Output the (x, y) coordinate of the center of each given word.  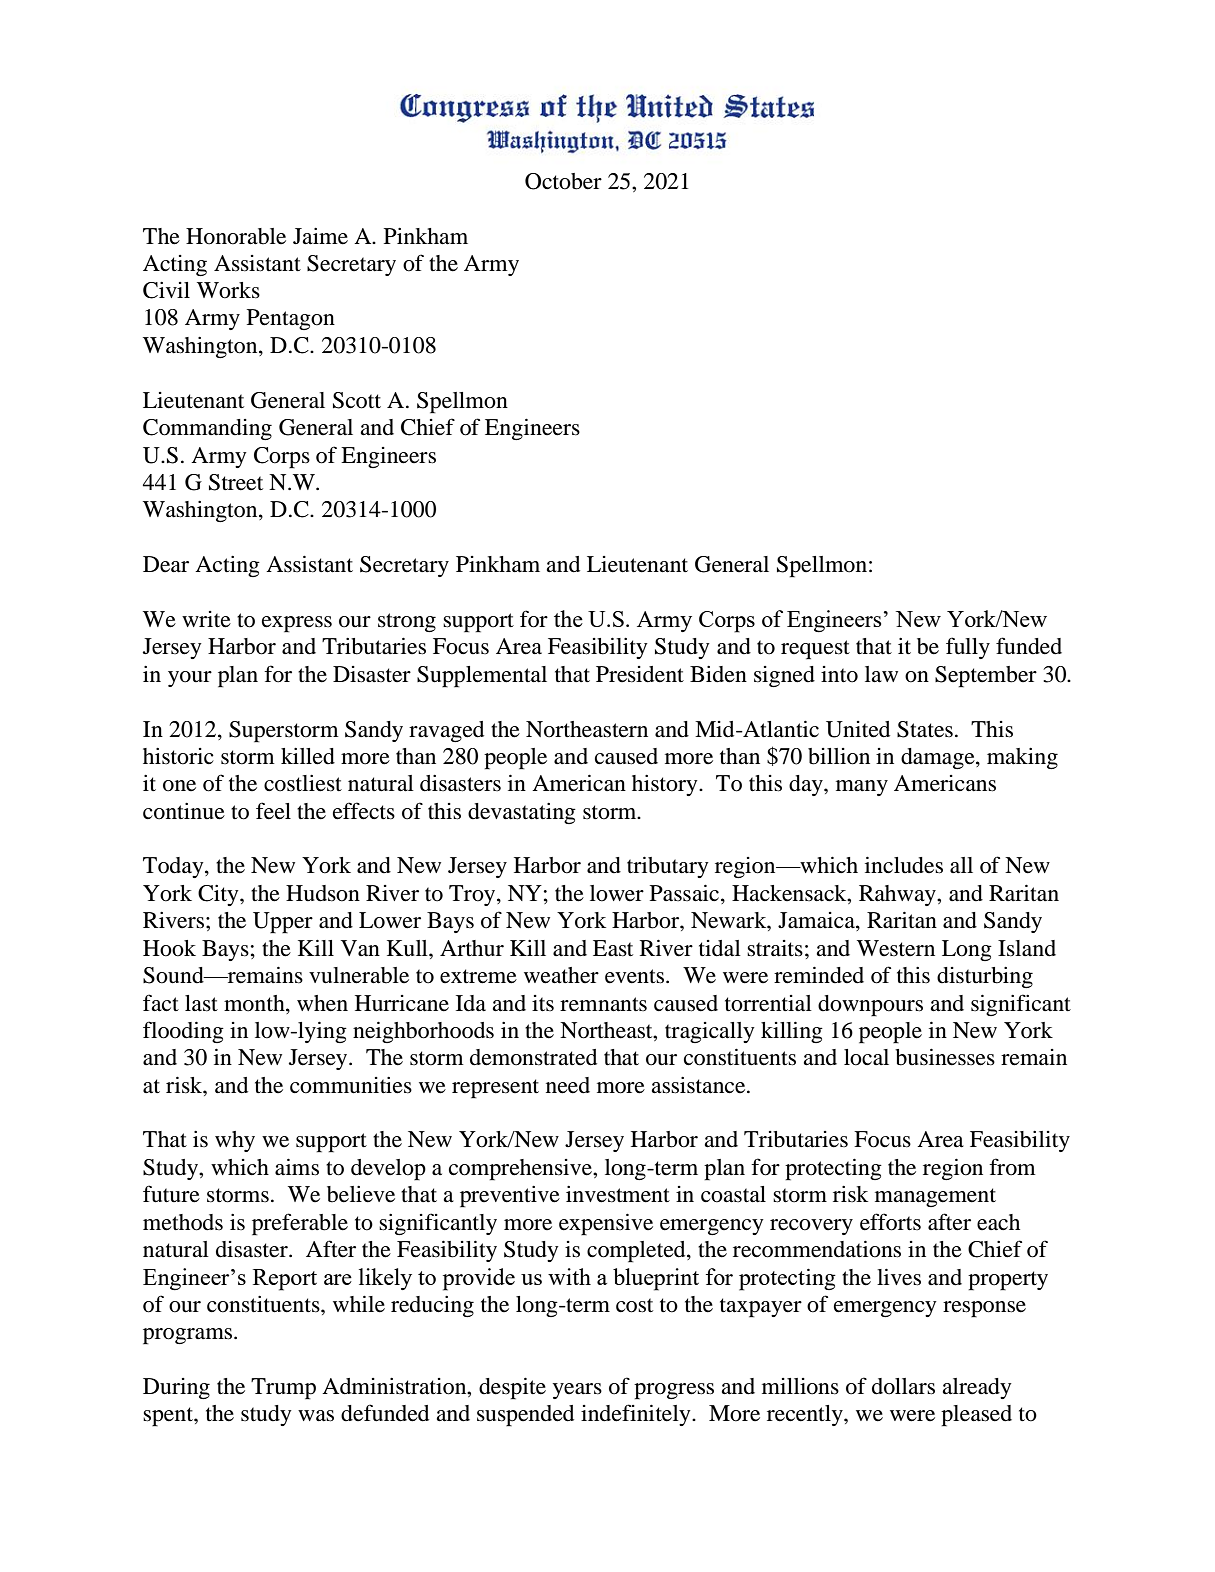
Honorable (236, 236)
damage (939, 758)
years (577, 1391)
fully (968, 648)
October (563, 181)
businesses (945, 1057)
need (568, 1085)
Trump (283, 1389)
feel (273, 811)
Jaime (320, 236)
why (235, 1141)
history (666, 785)
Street (236, 482)
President (640, 674)
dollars (903, 1386)
